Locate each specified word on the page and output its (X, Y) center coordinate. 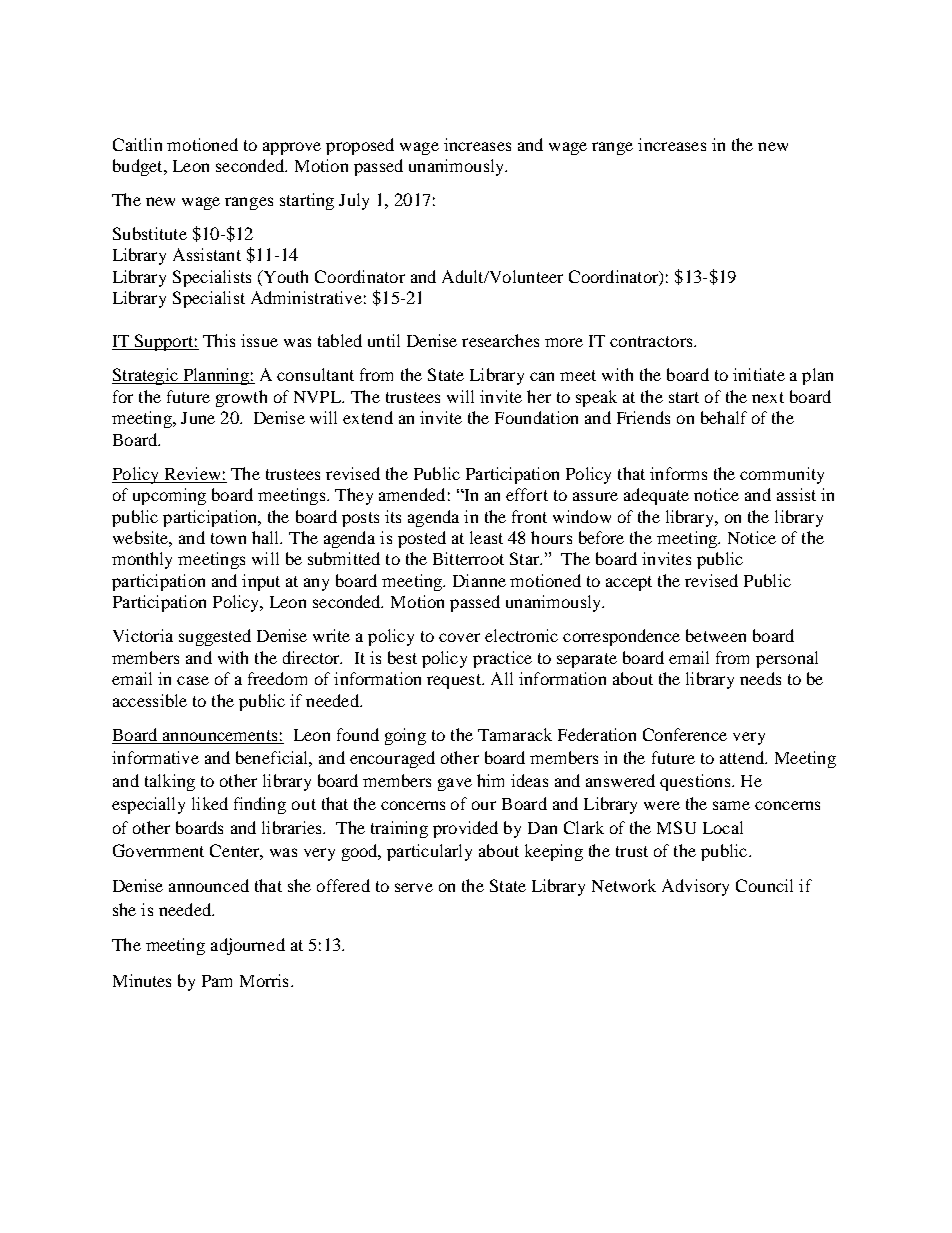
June (198, 418)
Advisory (695, 887)
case (193, 680)
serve (414, 887)
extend (368, 417)
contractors (652, 341)
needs (760, 678)
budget (139, 167)
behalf (724, 417)
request (455, 681)
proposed (360, 146)
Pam (217, 981)
